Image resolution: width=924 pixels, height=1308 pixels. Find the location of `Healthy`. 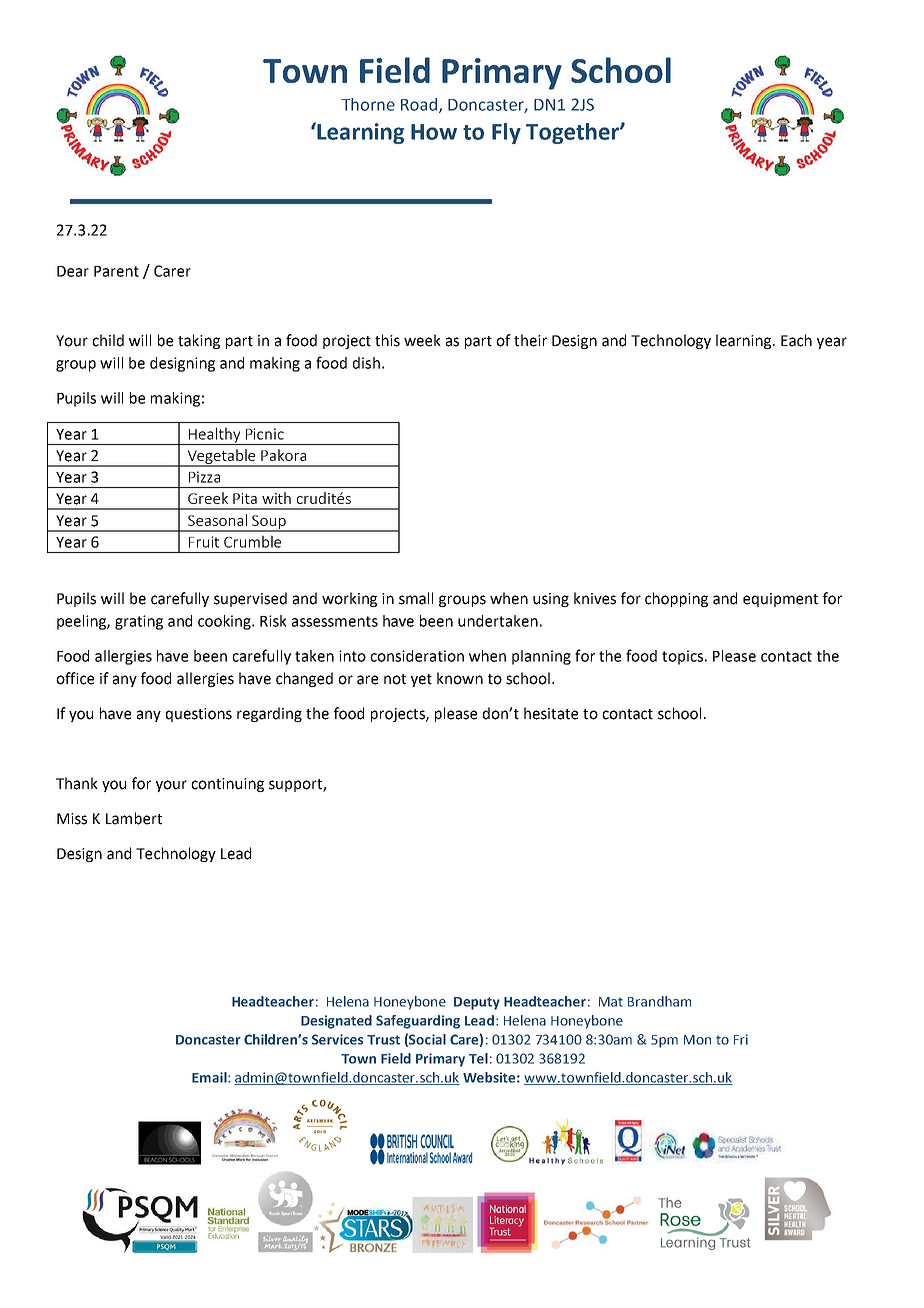

Healthy is located at coordinates (215, 436).
